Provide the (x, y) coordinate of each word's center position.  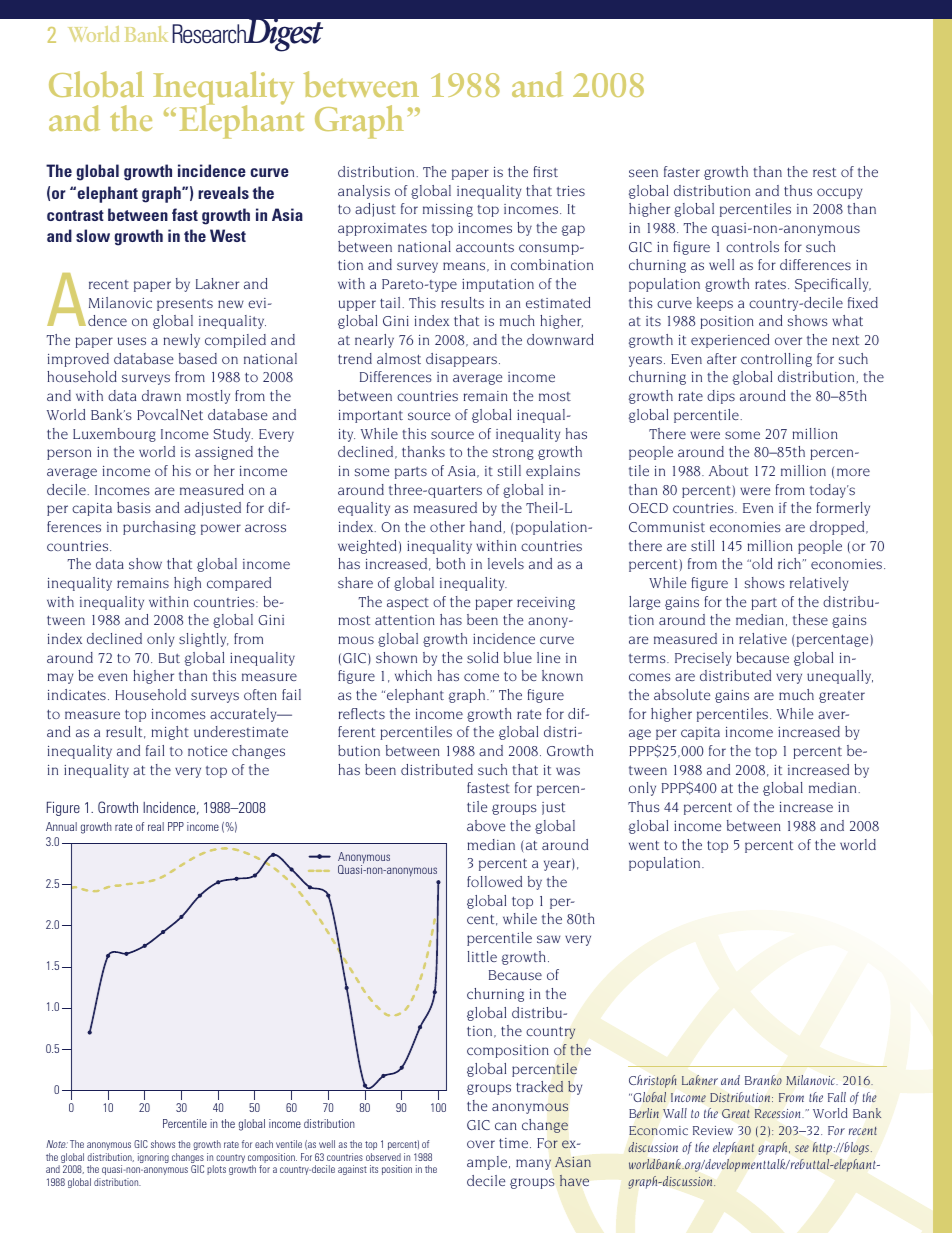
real (156, 826)
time (515, 1143)
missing (448, 210)
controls (752, 246)
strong (513, 454)
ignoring (153, 1158)
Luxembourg (114, 435)
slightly (203, 640)
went (644, 845)
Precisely (703, 659)
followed (494, 881)
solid (483, 657)
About (728, 470)
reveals (223, 192)
